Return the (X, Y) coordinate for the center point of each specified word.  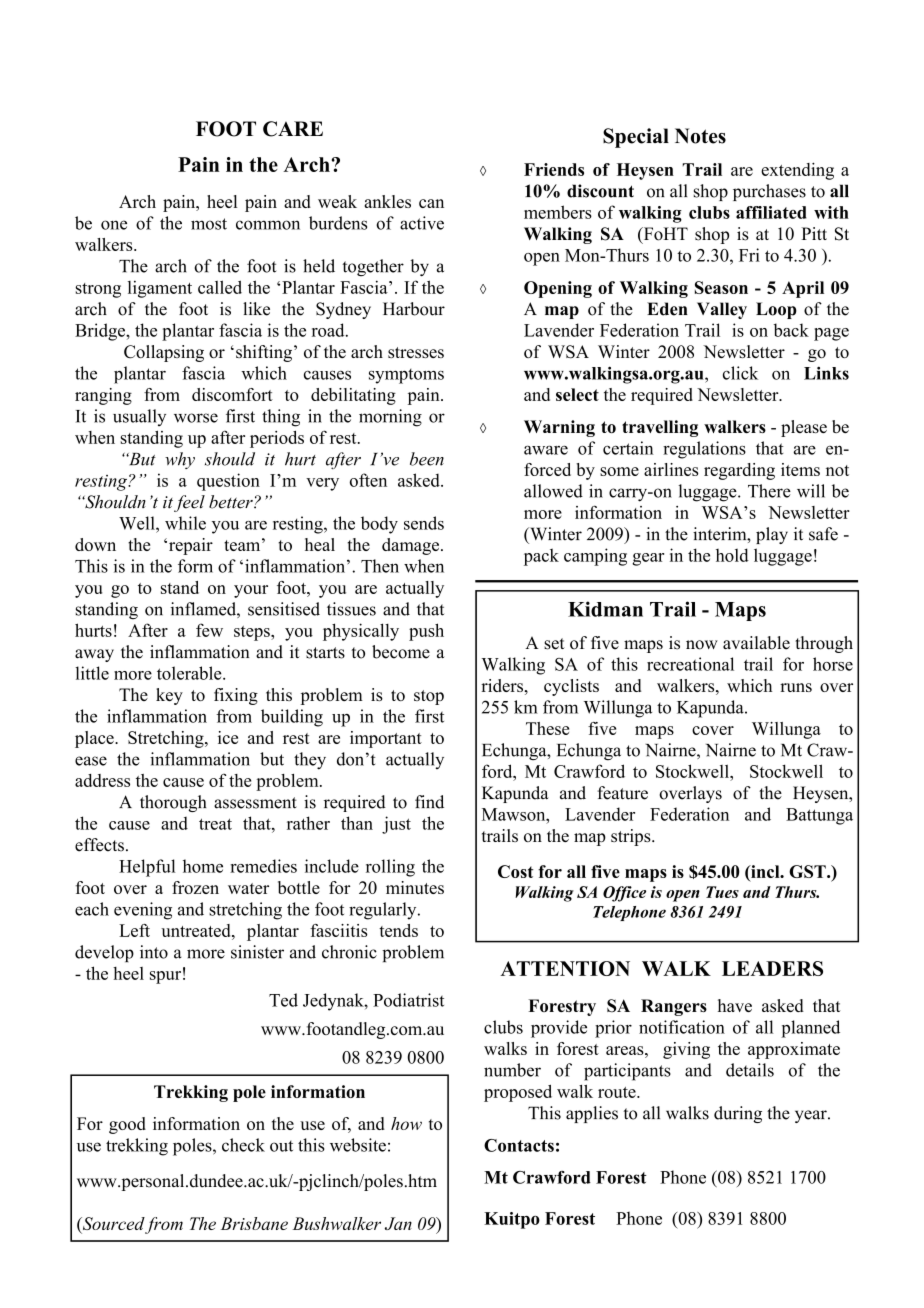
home (203, 866)
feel (189, 503)
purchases (769, 192)
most (209, 224)
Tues (722, 892)
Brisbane (254, 1223)
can (431, 203)
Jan (398, 1223)
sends (424, 523)
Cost (516, 871)
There (769, 491)
